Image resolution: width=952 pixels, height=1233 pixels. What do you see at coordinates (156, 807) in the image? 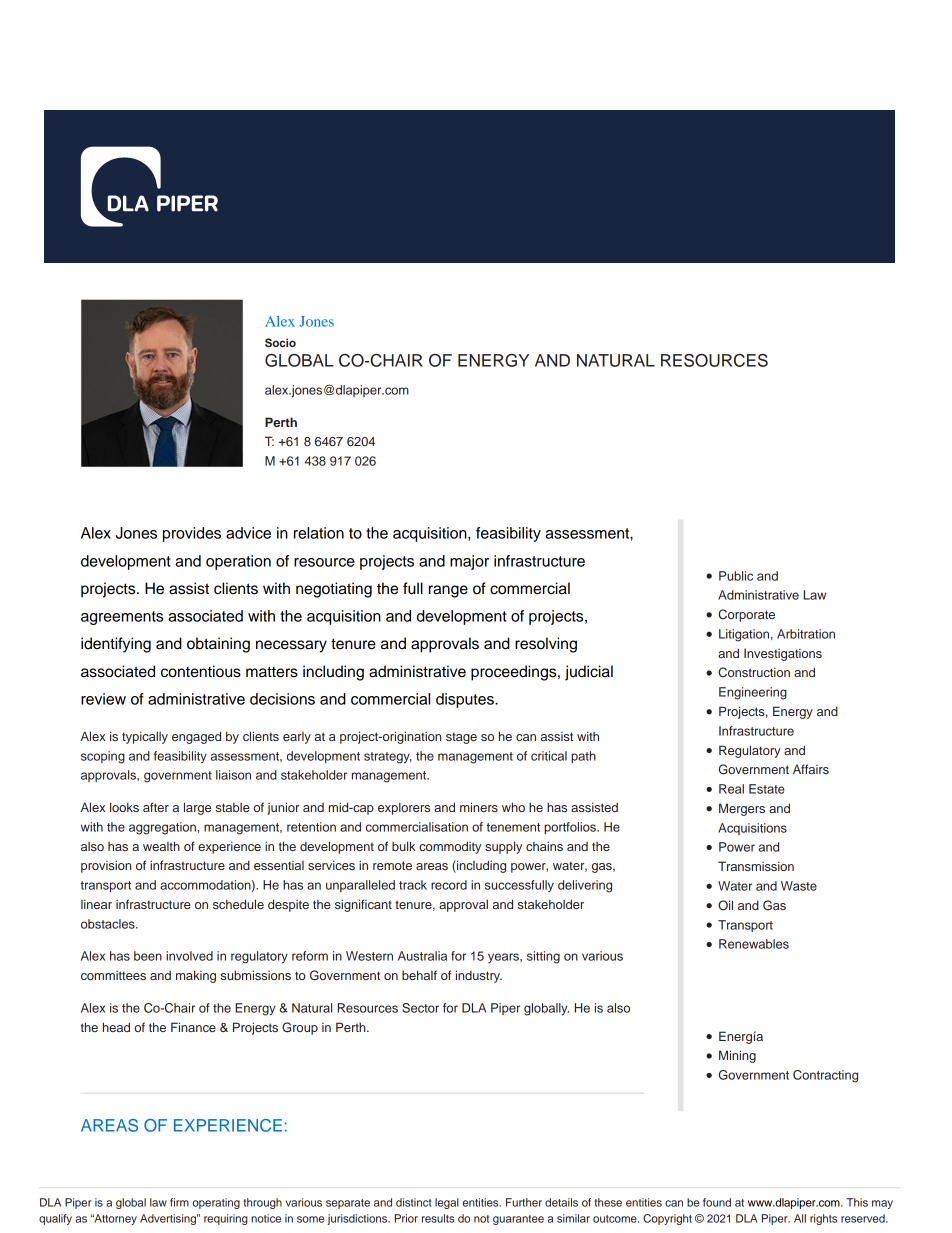
I see `after` at bounding box center [156, 807].
